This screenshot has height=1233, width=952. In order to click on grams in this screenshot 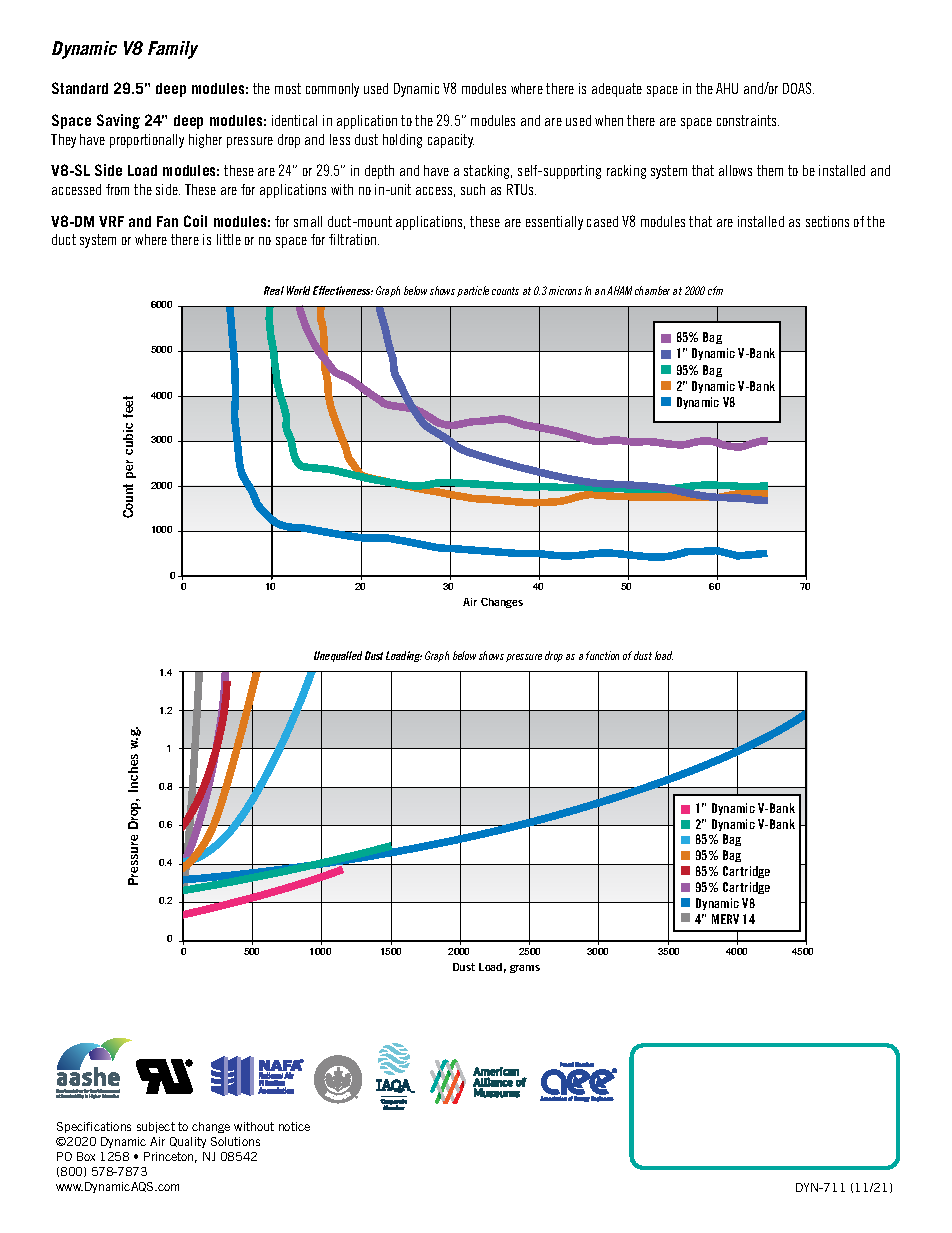, I will do `click(525, 969)`.
